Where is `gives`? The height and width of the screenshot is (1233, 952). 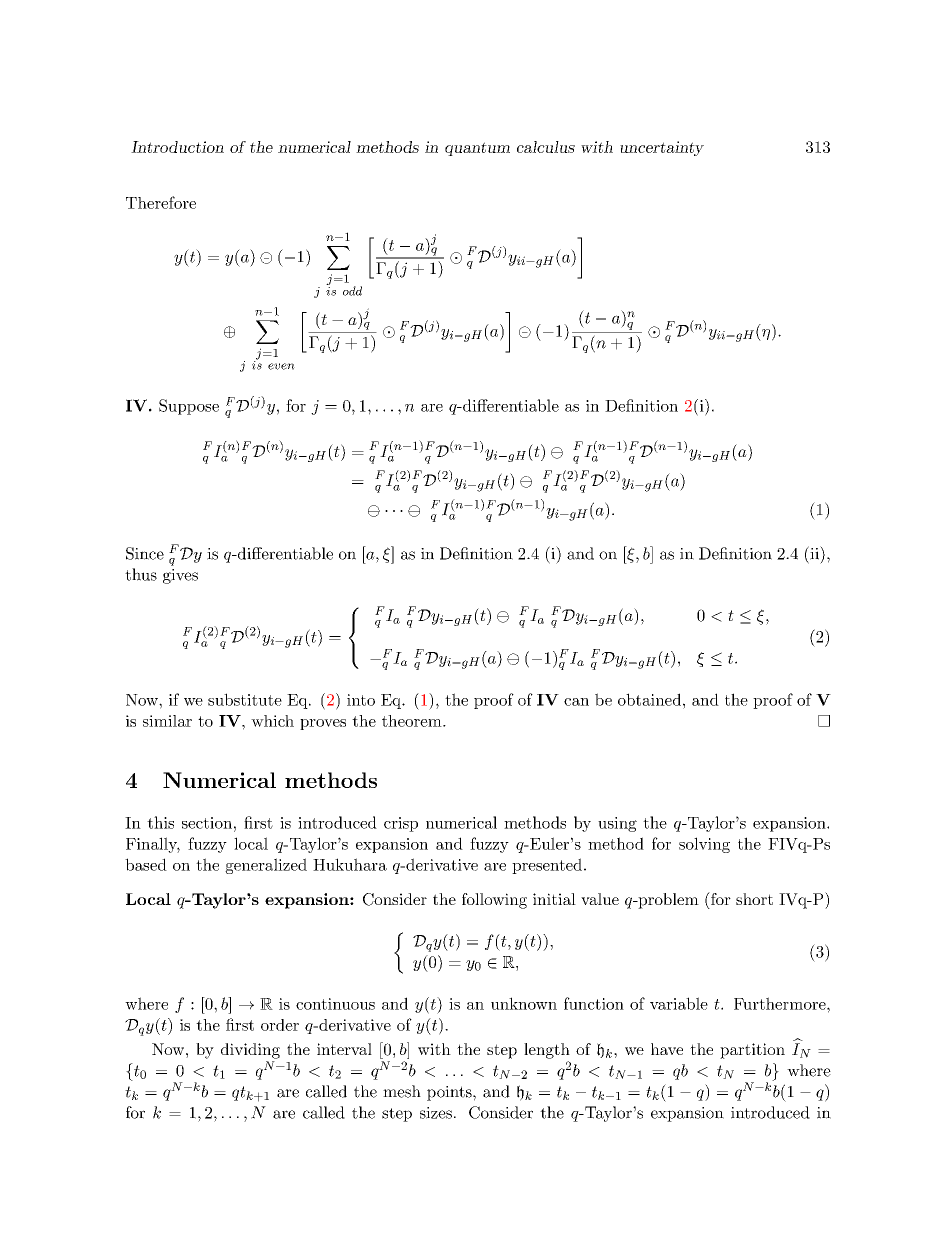 gives is located at coordinates (180, 576).
